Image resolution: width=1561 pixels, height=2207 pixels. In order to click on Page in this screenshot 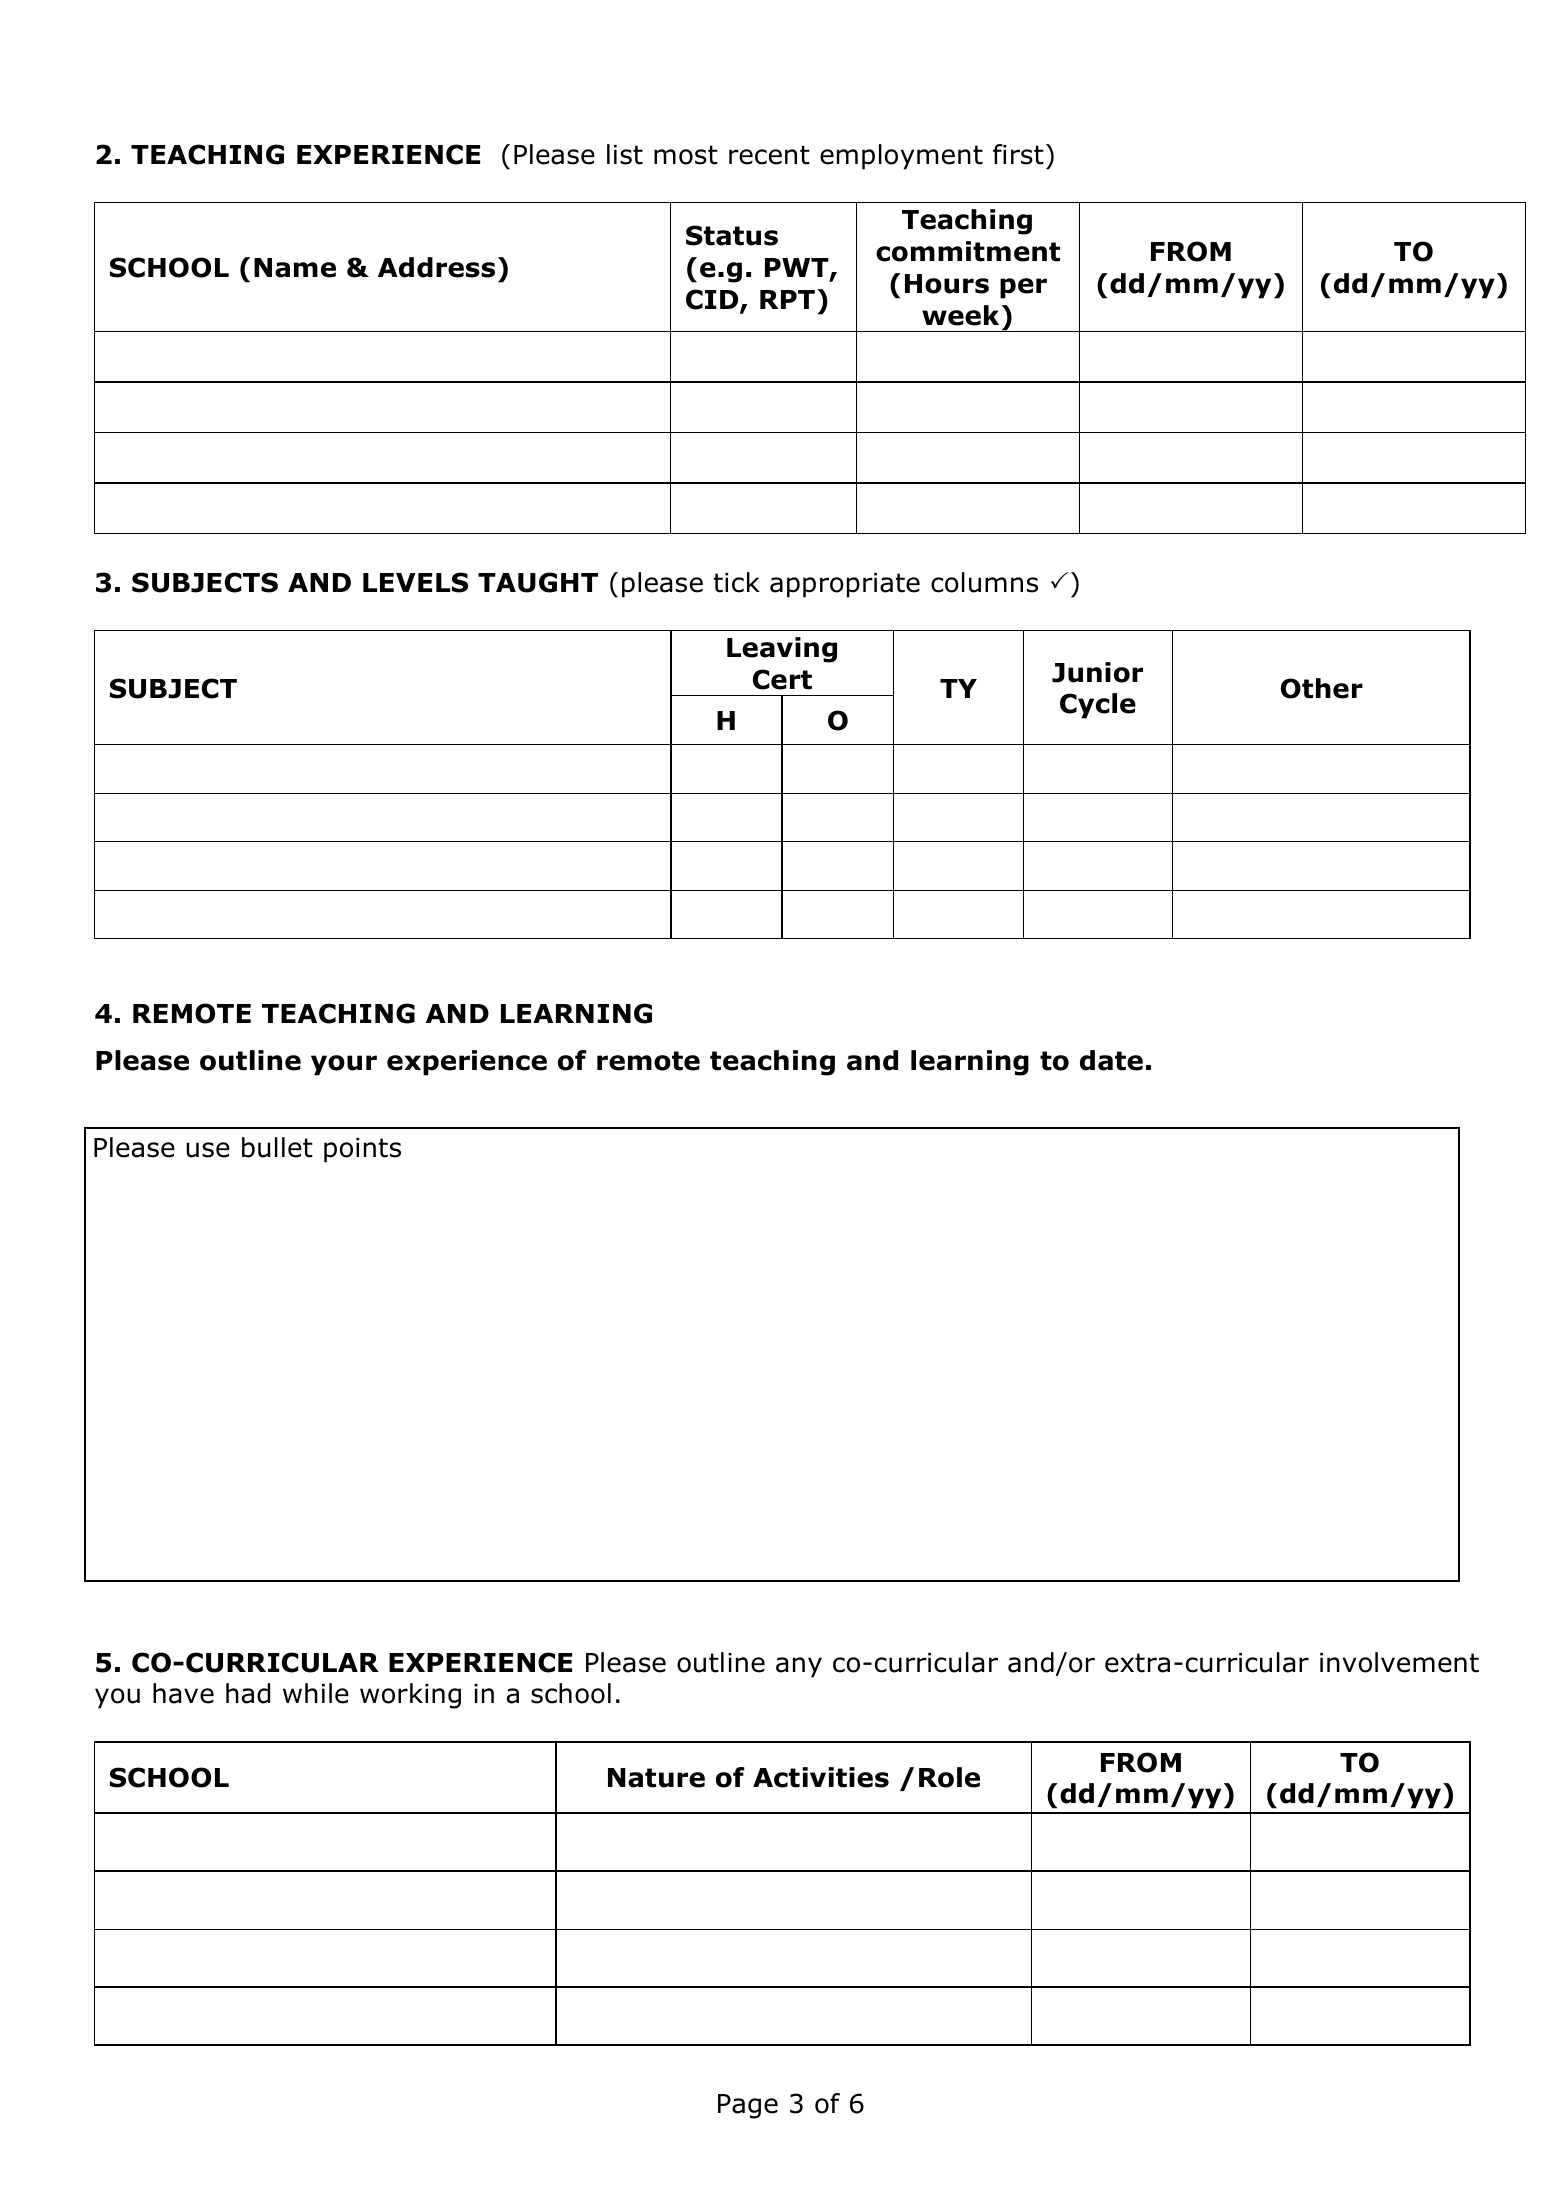, I will do `click(748, 2106)`.
